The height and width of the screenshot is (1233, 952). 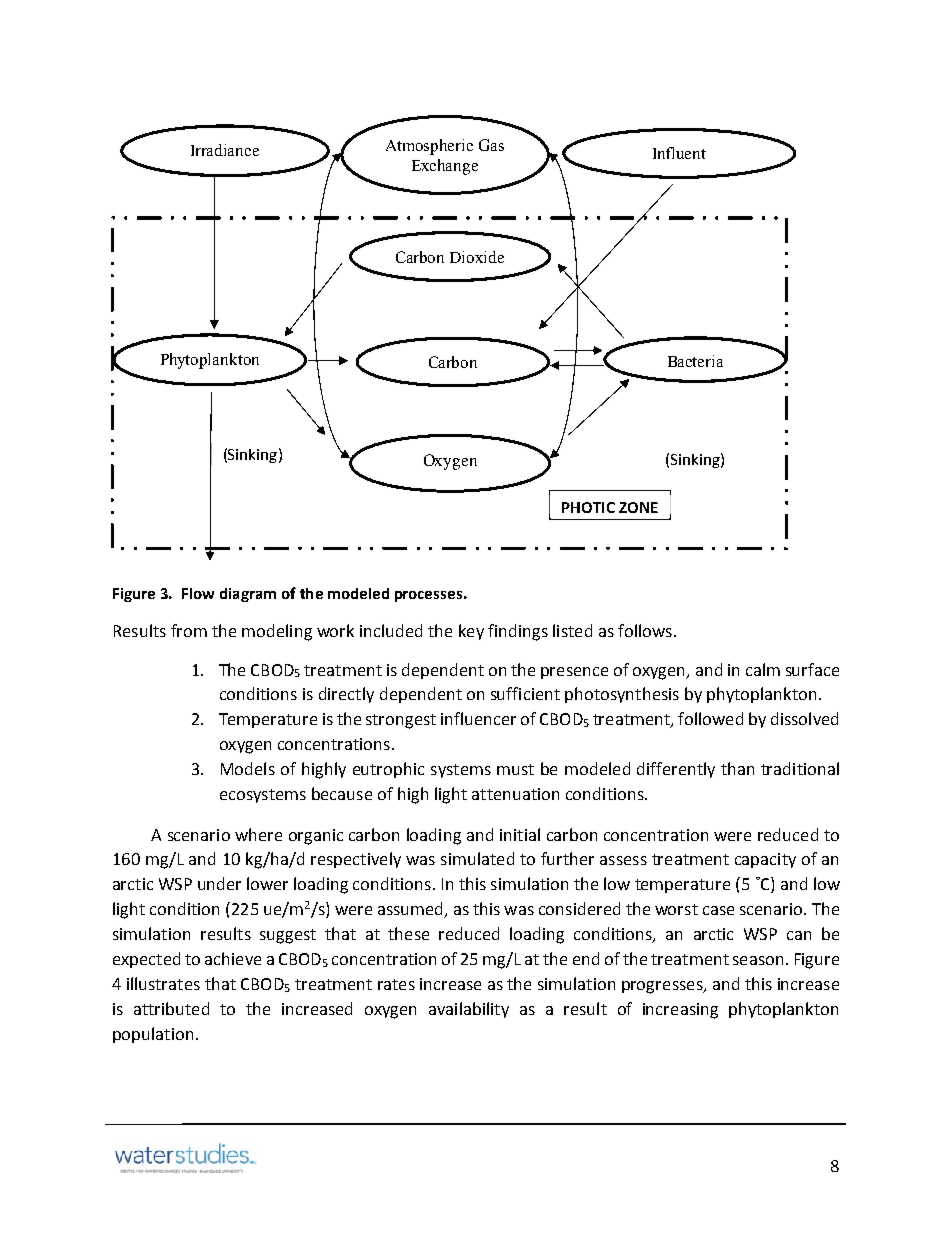 What do you see at coordinates (638, 507) in the screenshot?
I see `ZONE` at bounding box center [638, 507].
